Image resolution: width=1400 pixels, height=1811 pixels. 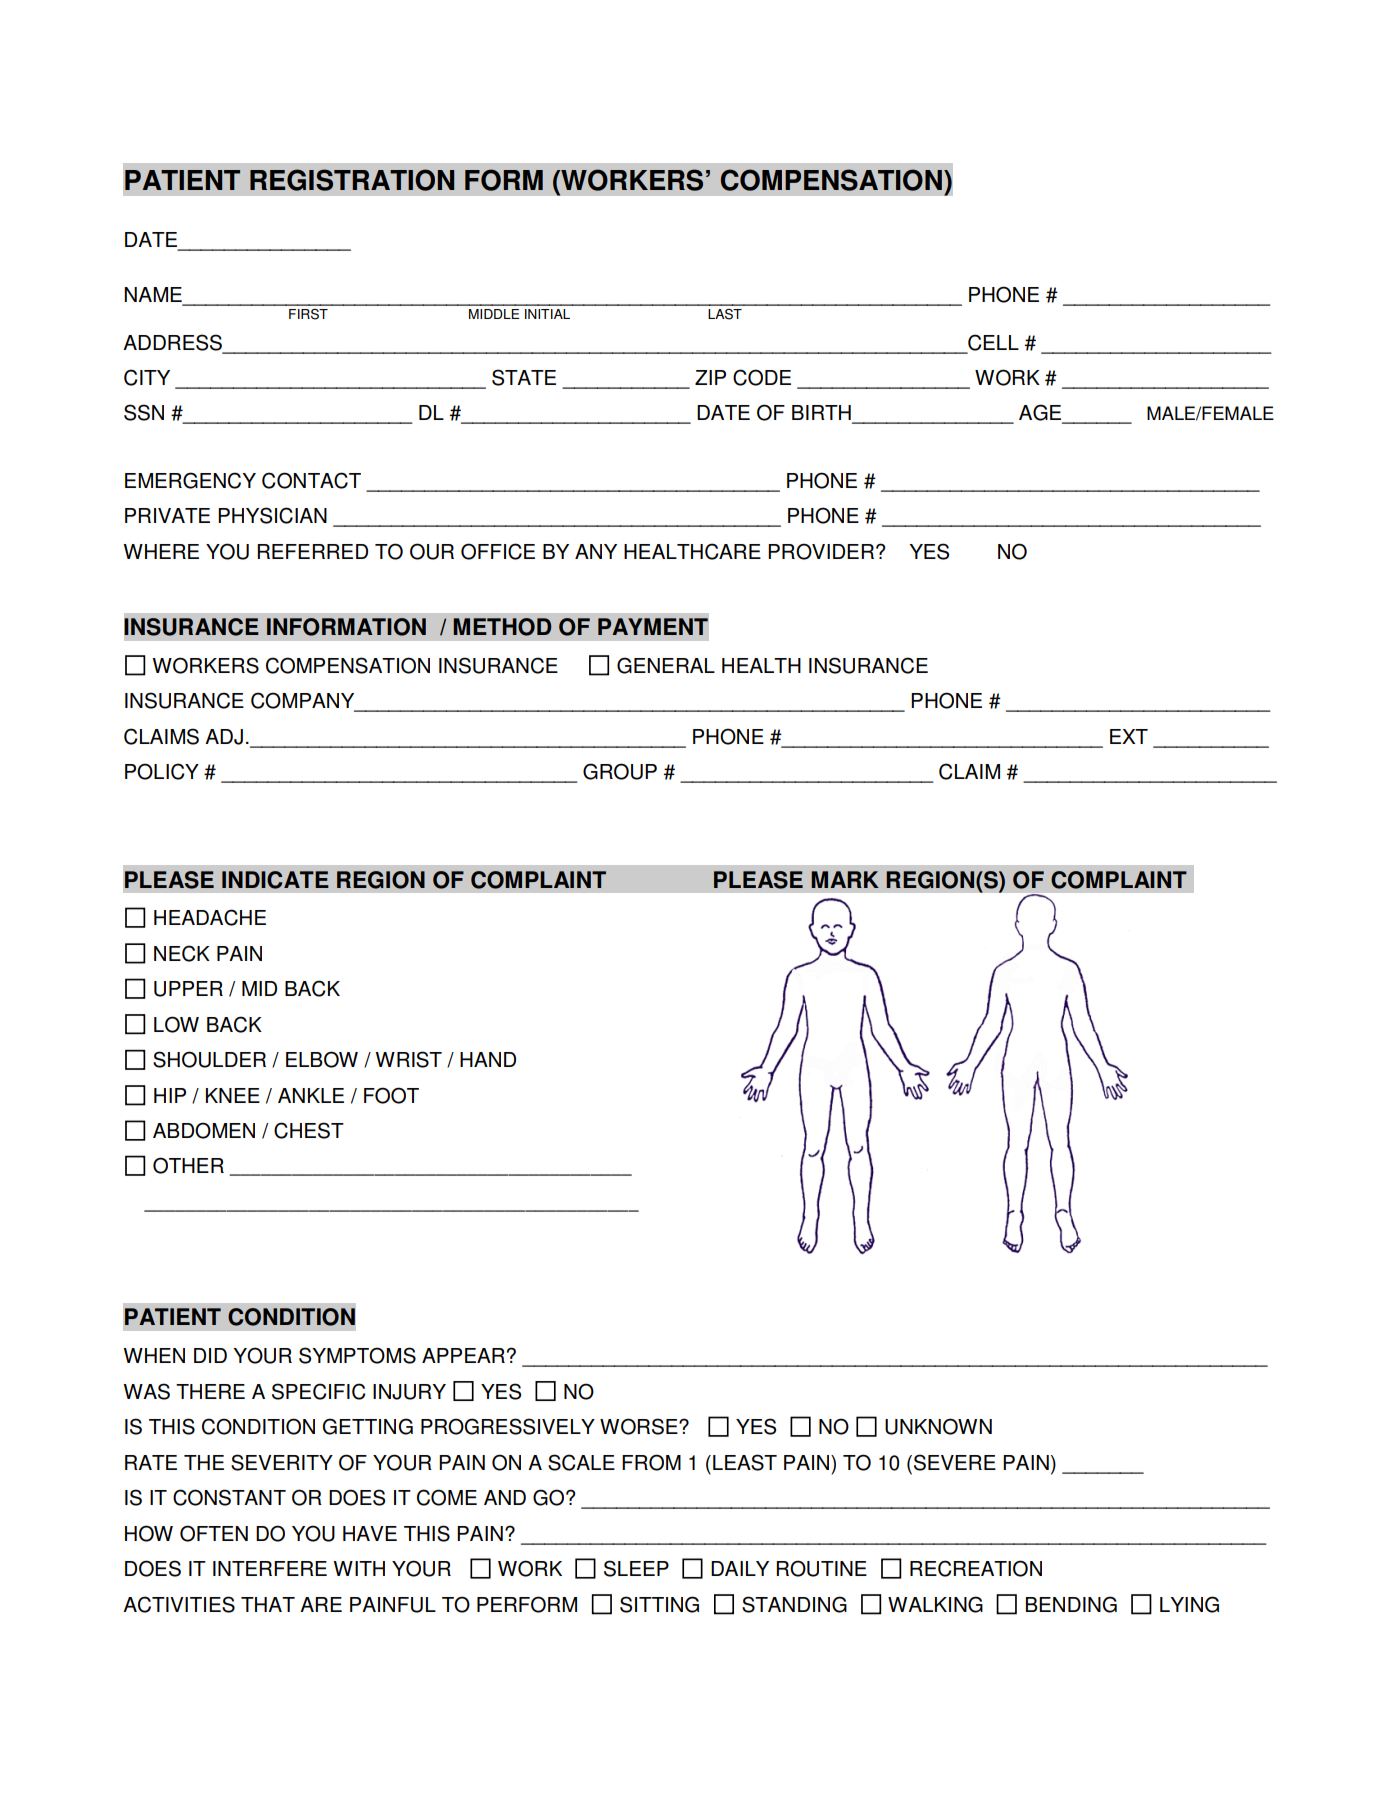 What do you see at coordinates (1129, 736) in the image?
I see `EXT` at bounding box center [1129, 736].
